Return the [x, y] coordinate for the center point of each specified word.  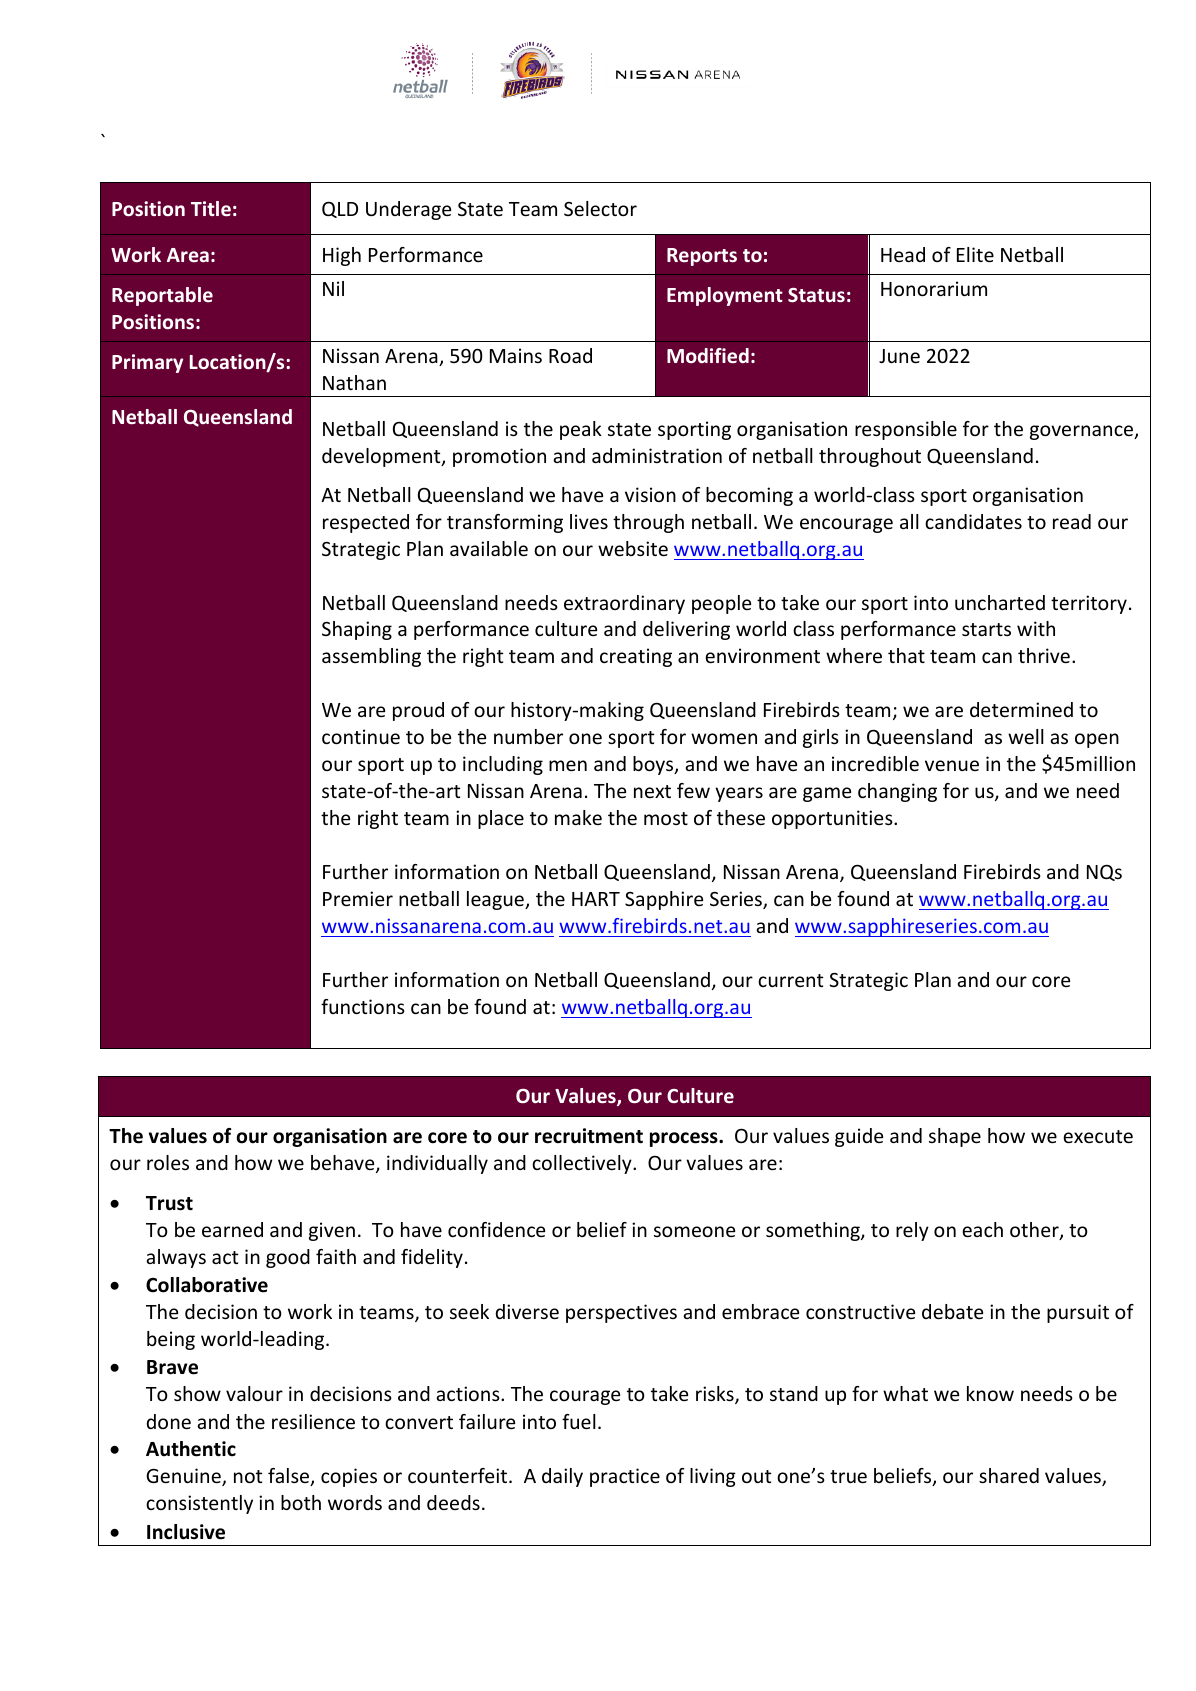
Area [188, 255]
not [248, 1476]
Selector [600, 208]
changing [897, 792]
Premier [358, 898]
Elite [975, 254]
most [666, 818]
